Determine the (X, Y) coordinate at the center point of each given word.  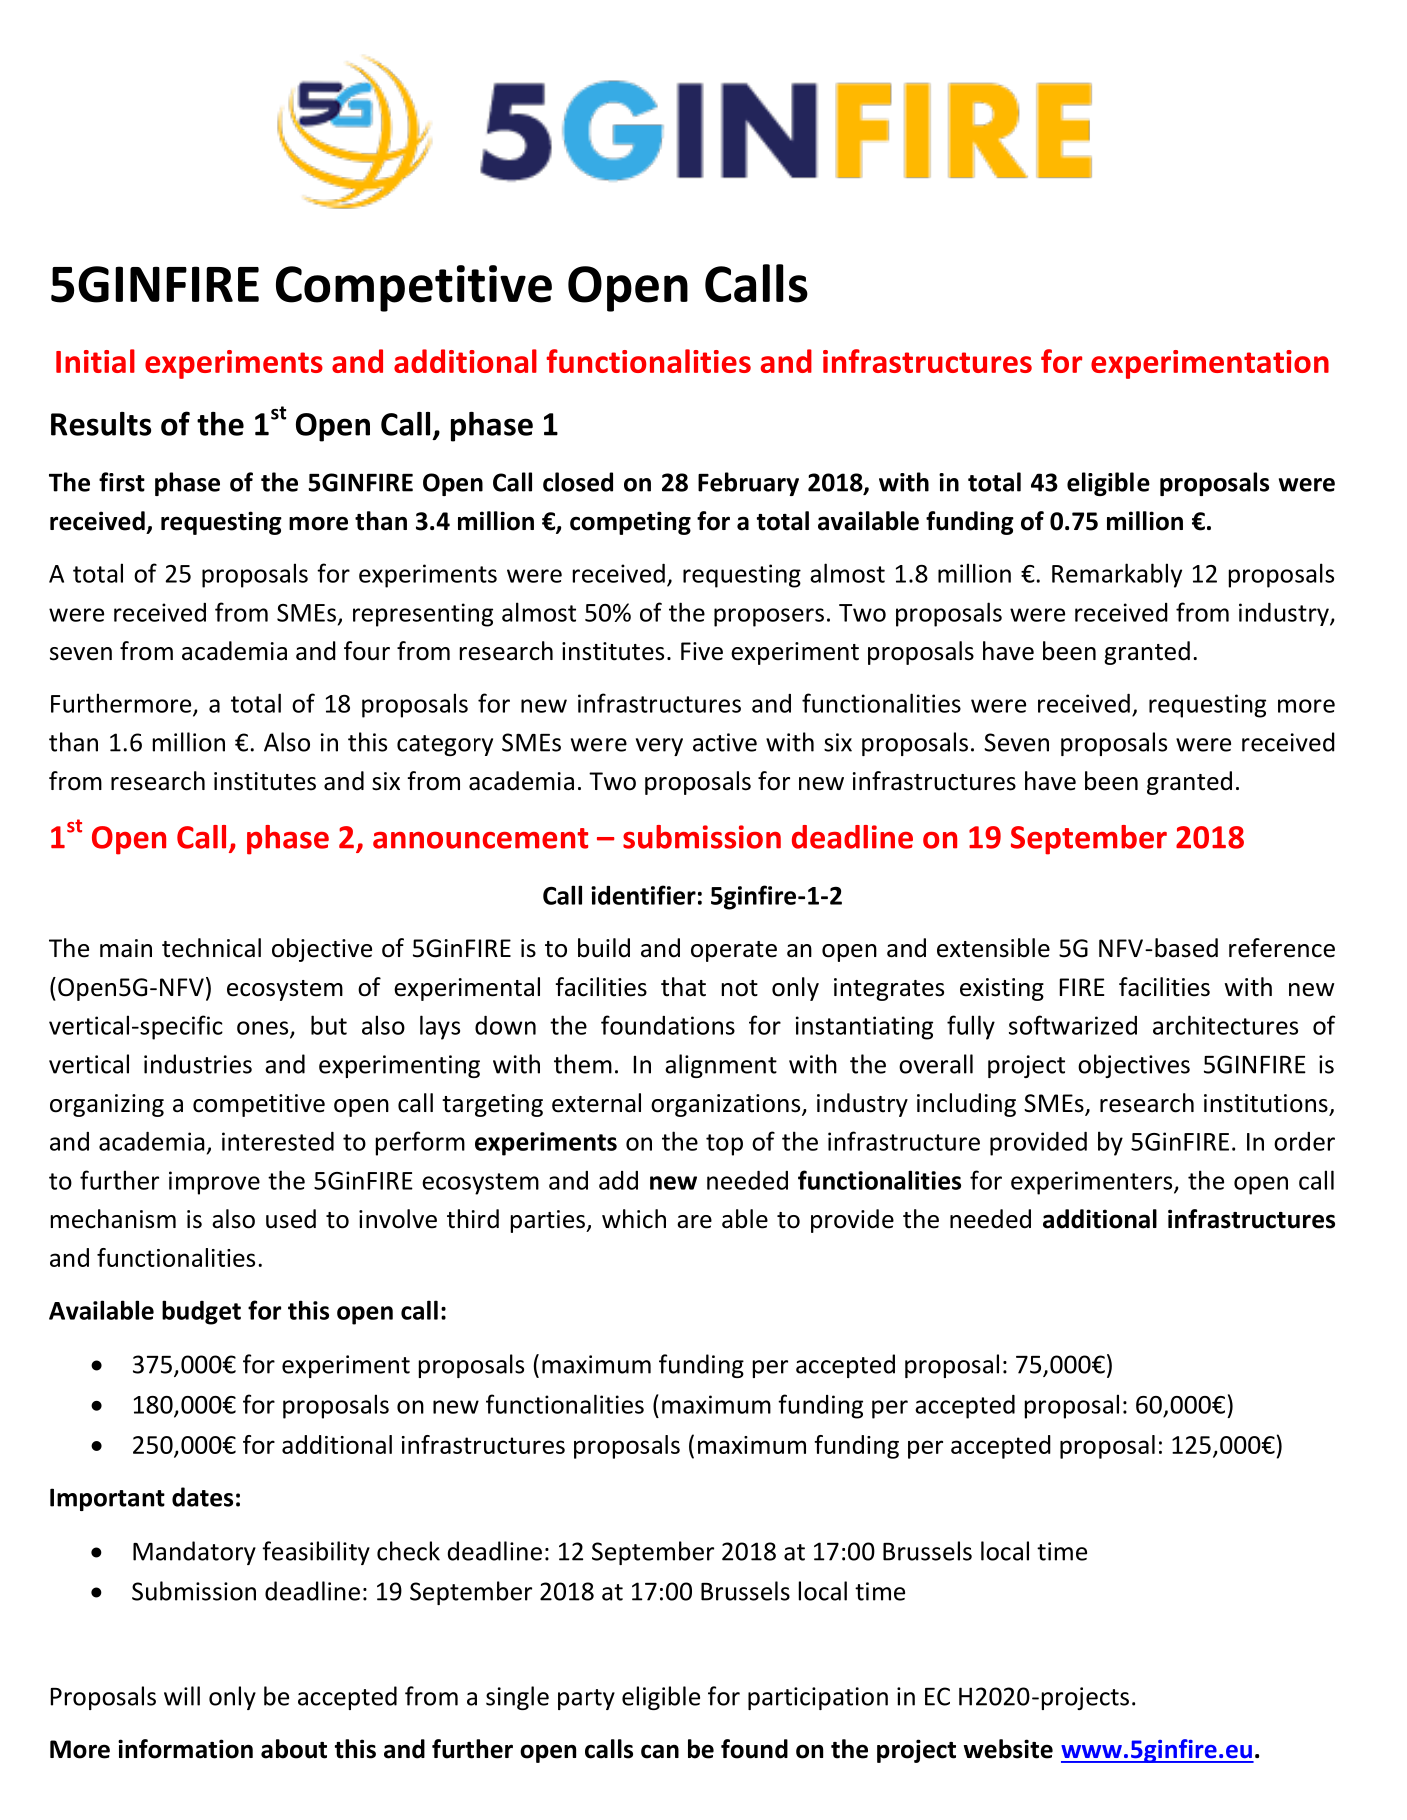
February (748, 484)
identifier (643, 895)
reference (1282, 948)
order (1304, 1141)
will (182, 1696)
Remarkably (1117, 575)
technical (211, 948)
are (694, 1222)
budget (201, 1312)
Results (101, 424)
